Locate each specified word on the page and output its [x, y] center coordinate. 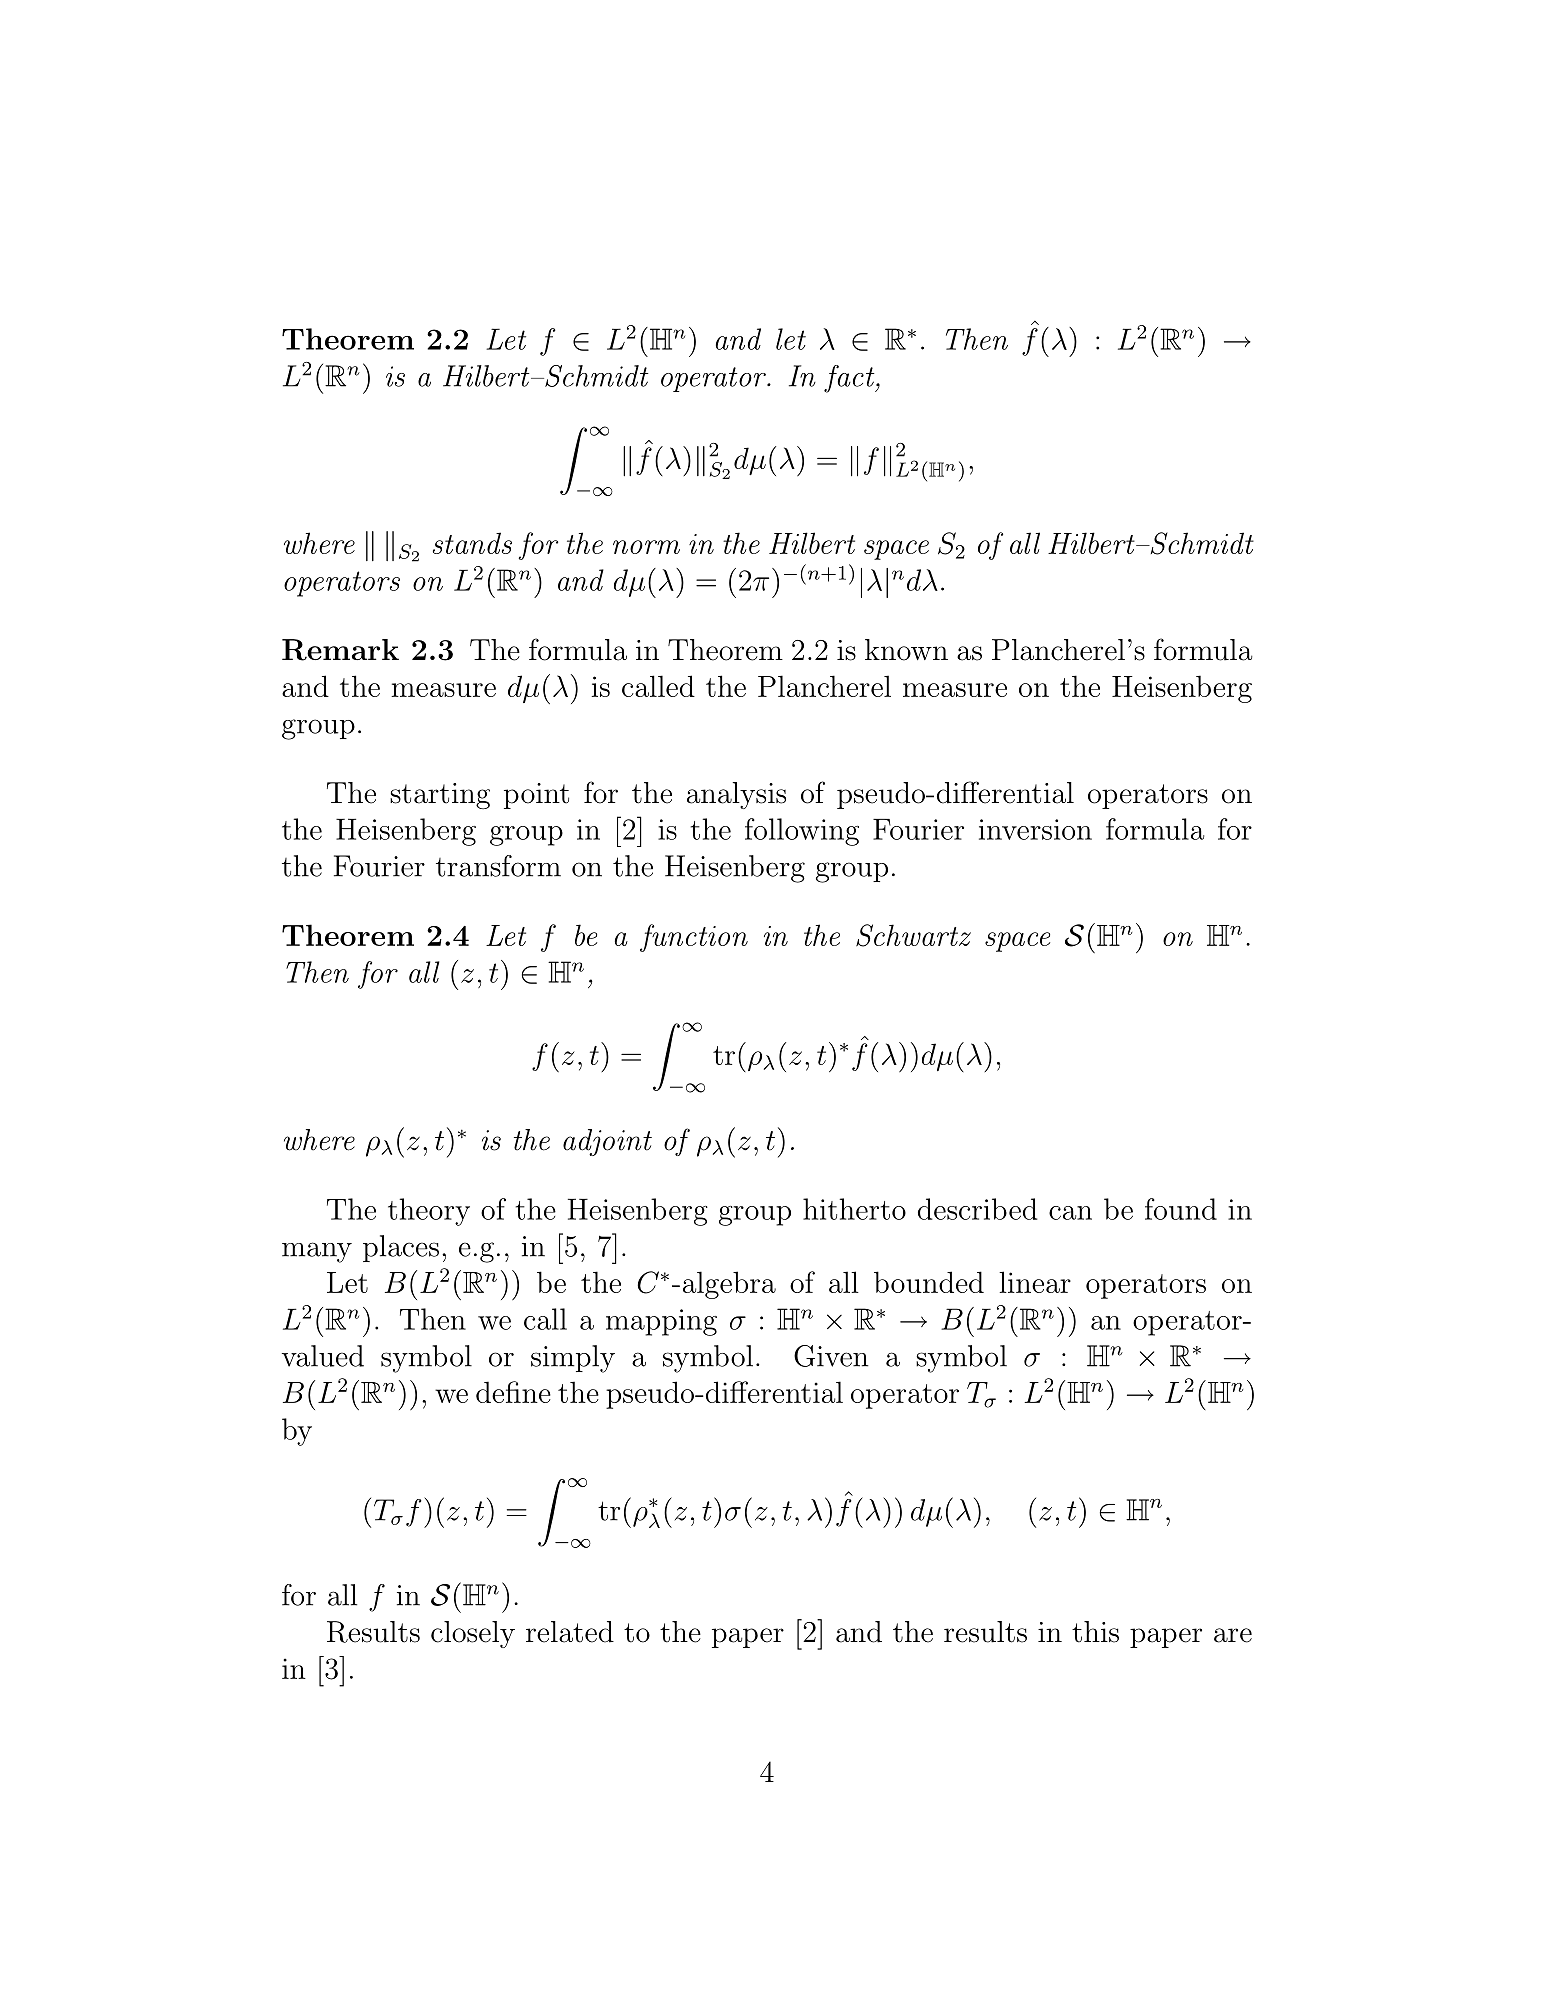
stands [472, 543]
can [1070, 1213]
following [802, 832]
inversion [1035, 829]
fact [850, 379]
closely [473, 1634]
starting [440, 796]
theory [429, 1212]
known [906, 650]
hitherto [854, 1209]
